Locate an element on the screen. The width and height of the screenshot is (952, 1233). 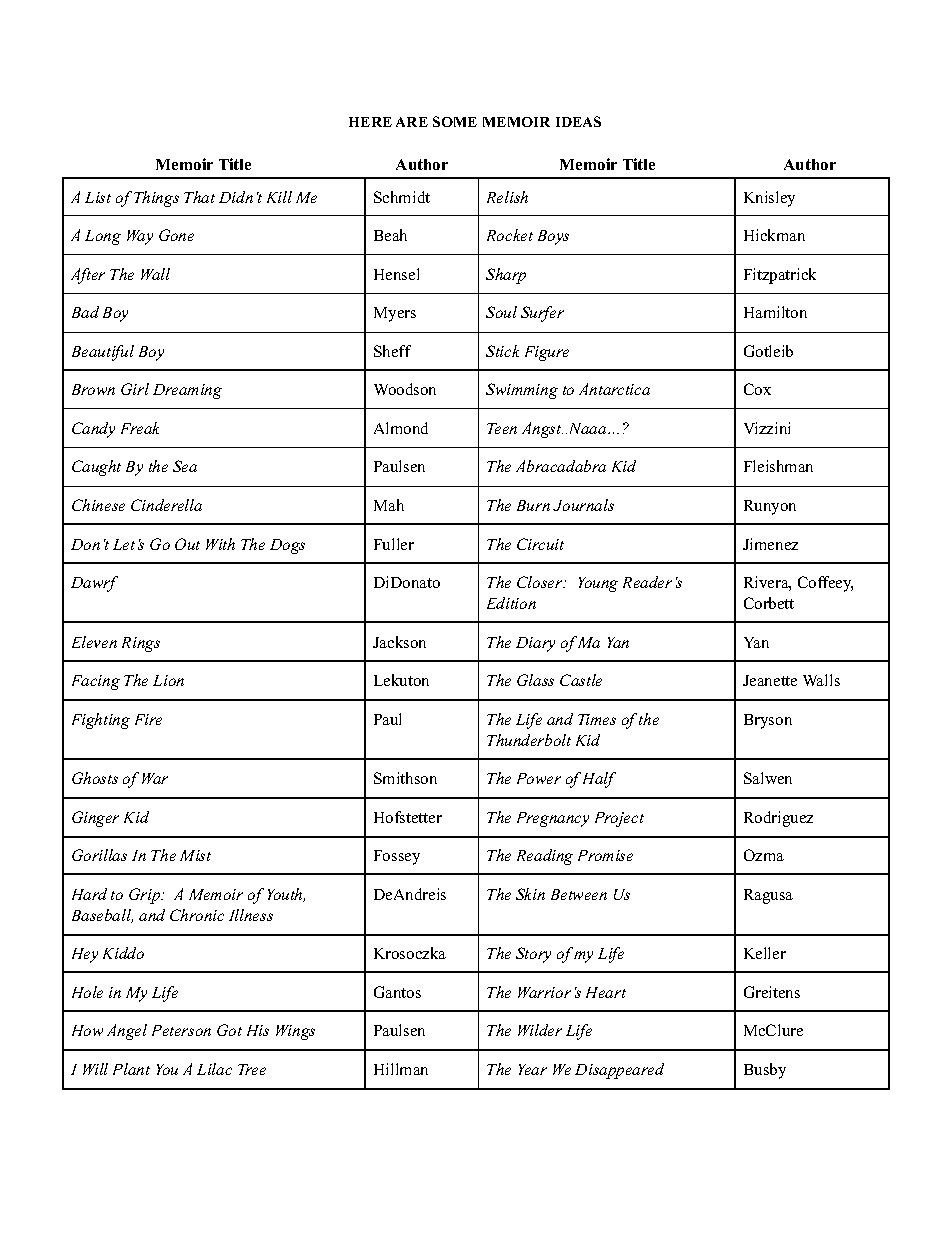
Busby is located at coordinates (765, 1071).
